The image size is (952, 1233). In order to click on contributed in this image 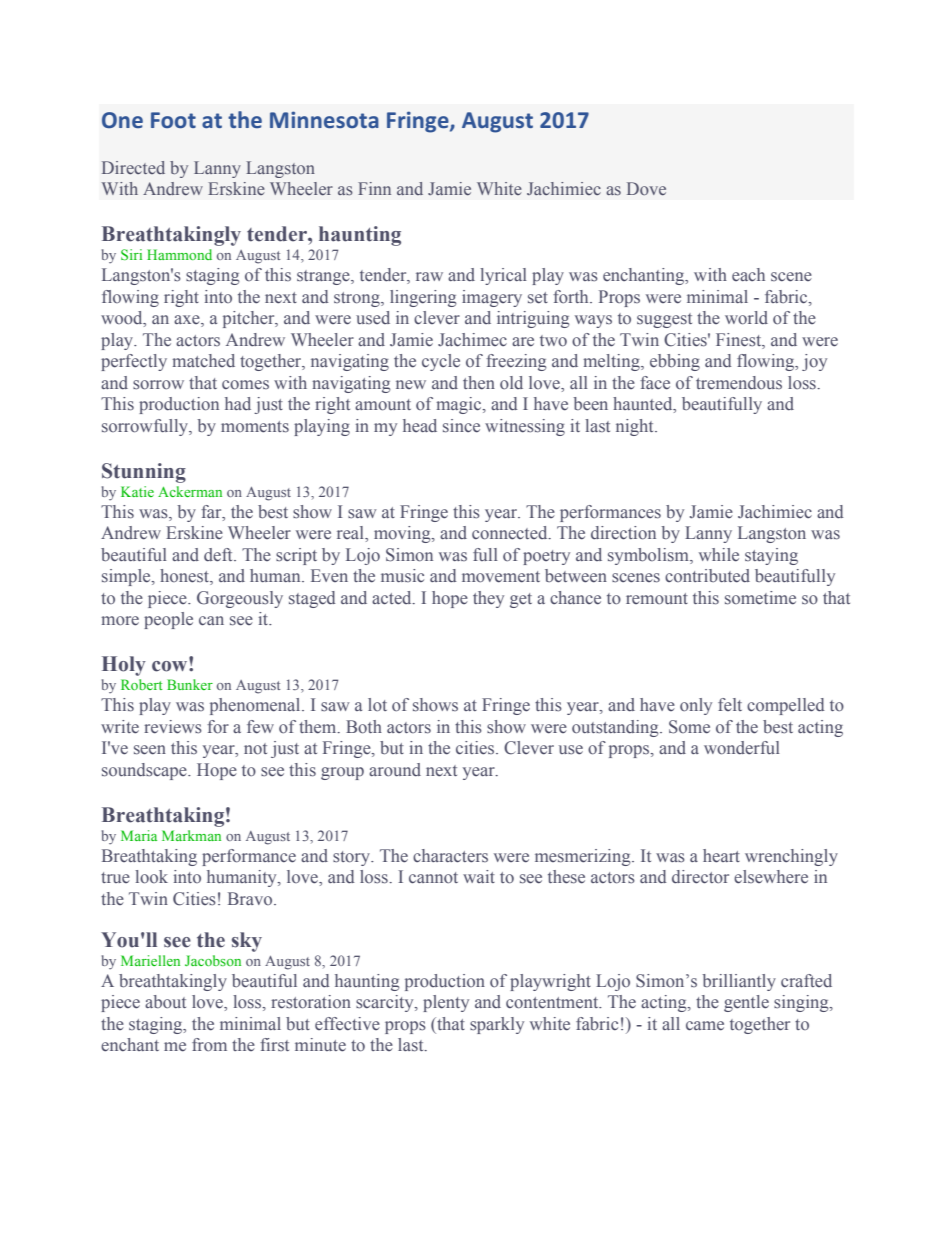, I will do `click(707, 576)`.
